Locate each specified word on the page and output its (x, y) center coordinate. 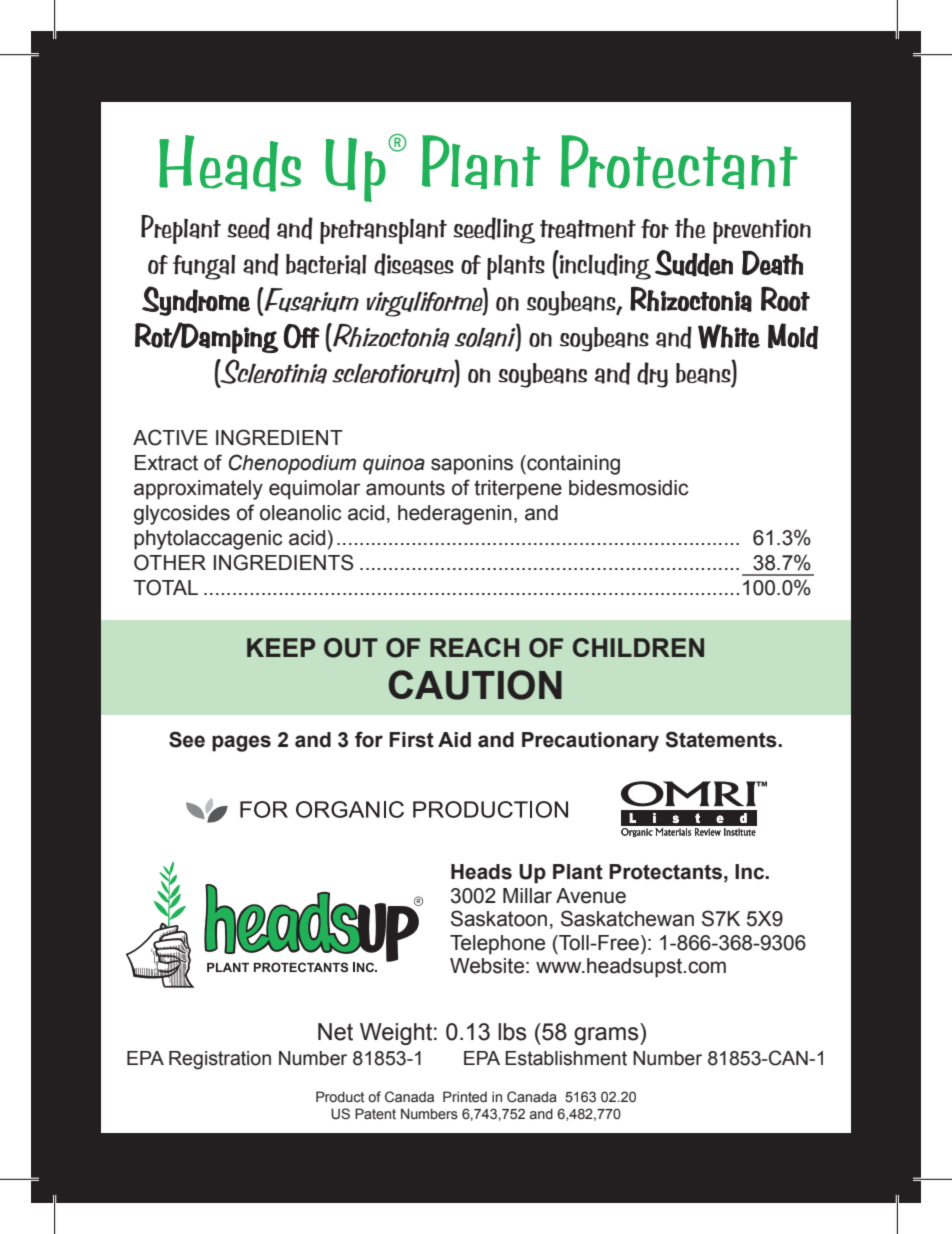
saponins (472, 465)
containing (572, 465)
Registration (220, 1060)
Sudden (694, 263)
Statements (722, 739)
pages (241, 743)
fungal (204, 267)
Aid (454, 740)
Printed (465, 1097)
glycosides (182, 515)
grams (607, 1036)
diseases (414, 264)
